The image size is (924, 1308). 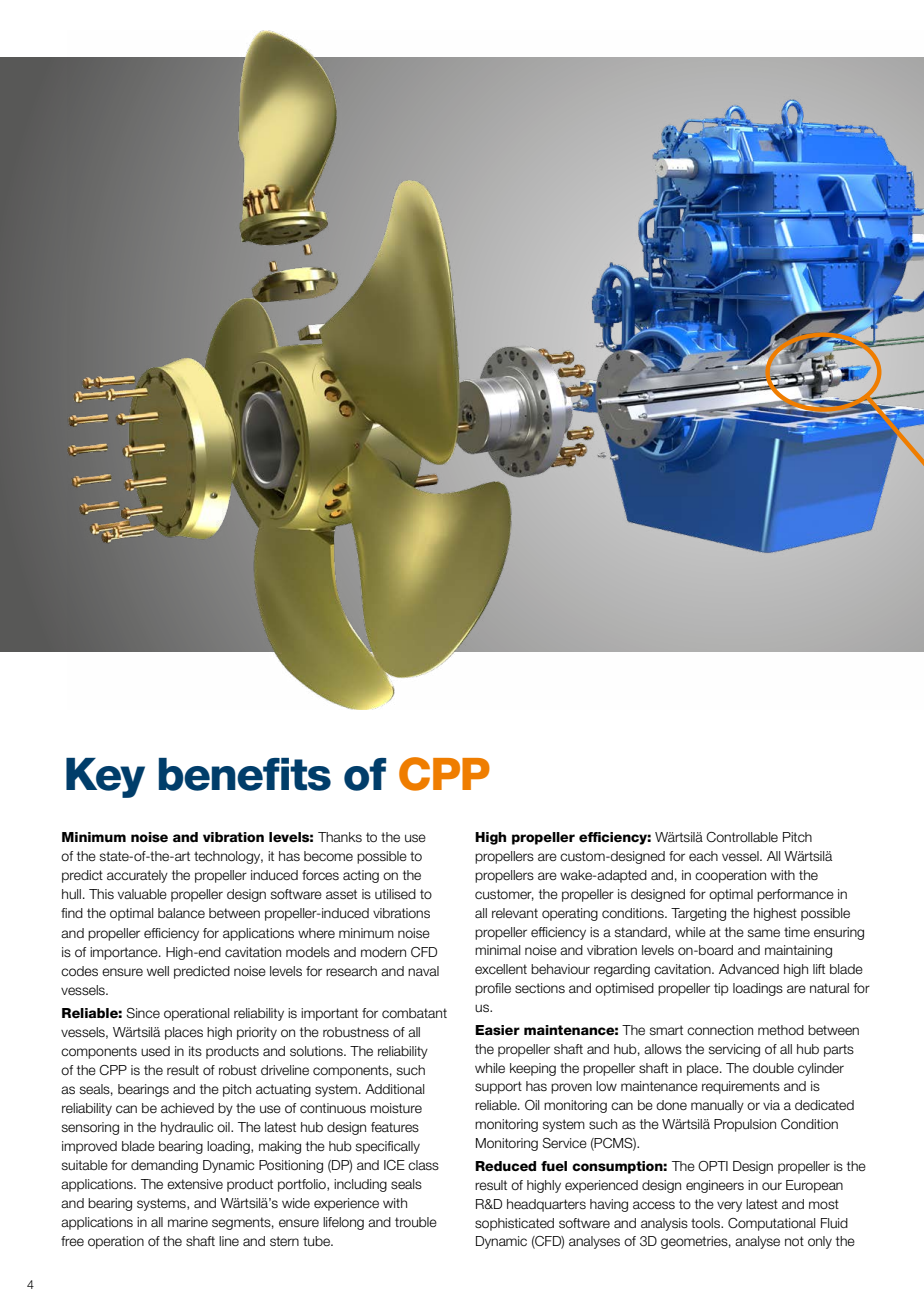 I want to click on achieved, so click(x=187, y=1108).
